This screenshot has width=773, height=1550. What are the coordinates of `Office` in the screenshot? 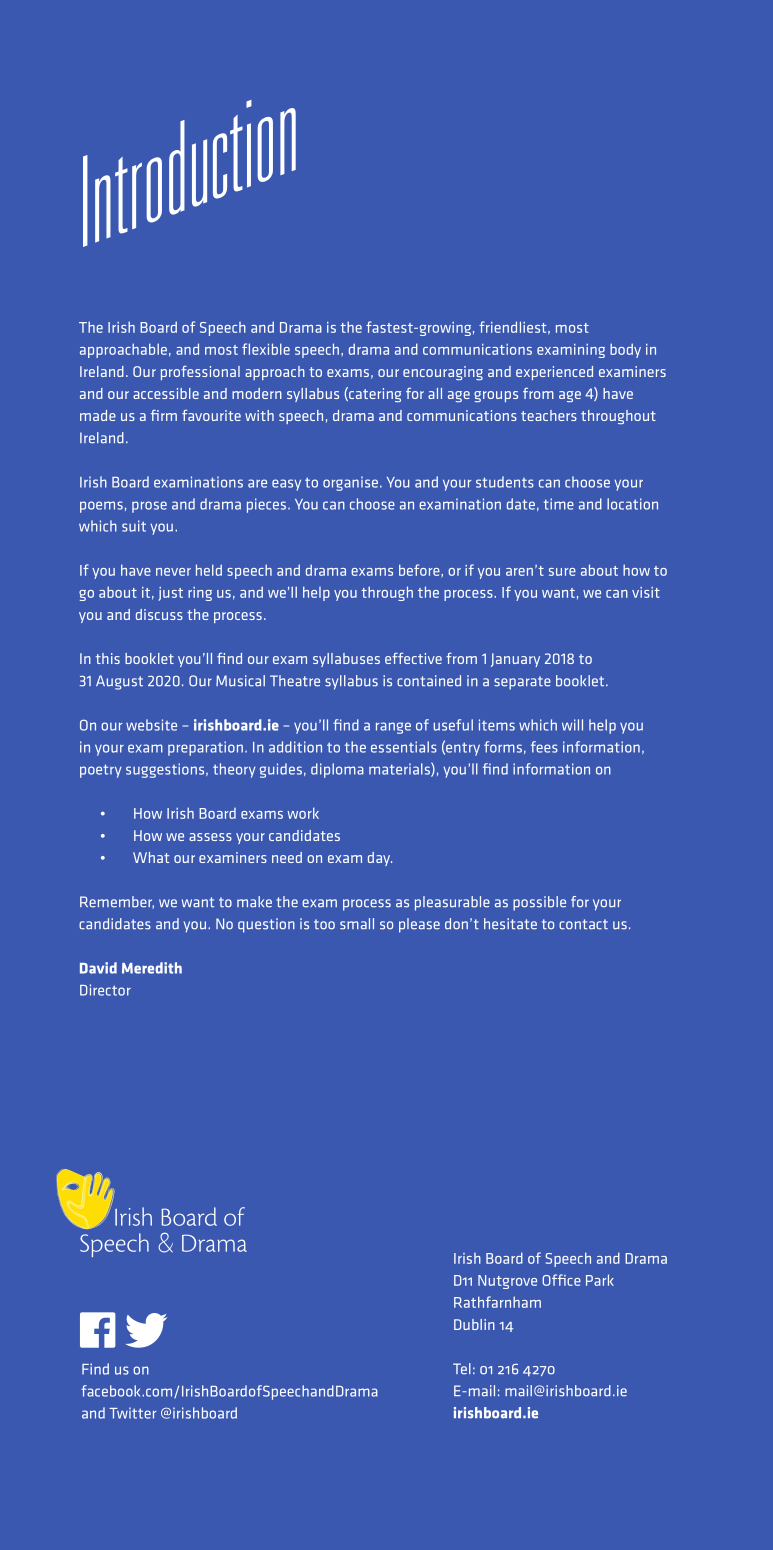 It's located at (561, 1280).
